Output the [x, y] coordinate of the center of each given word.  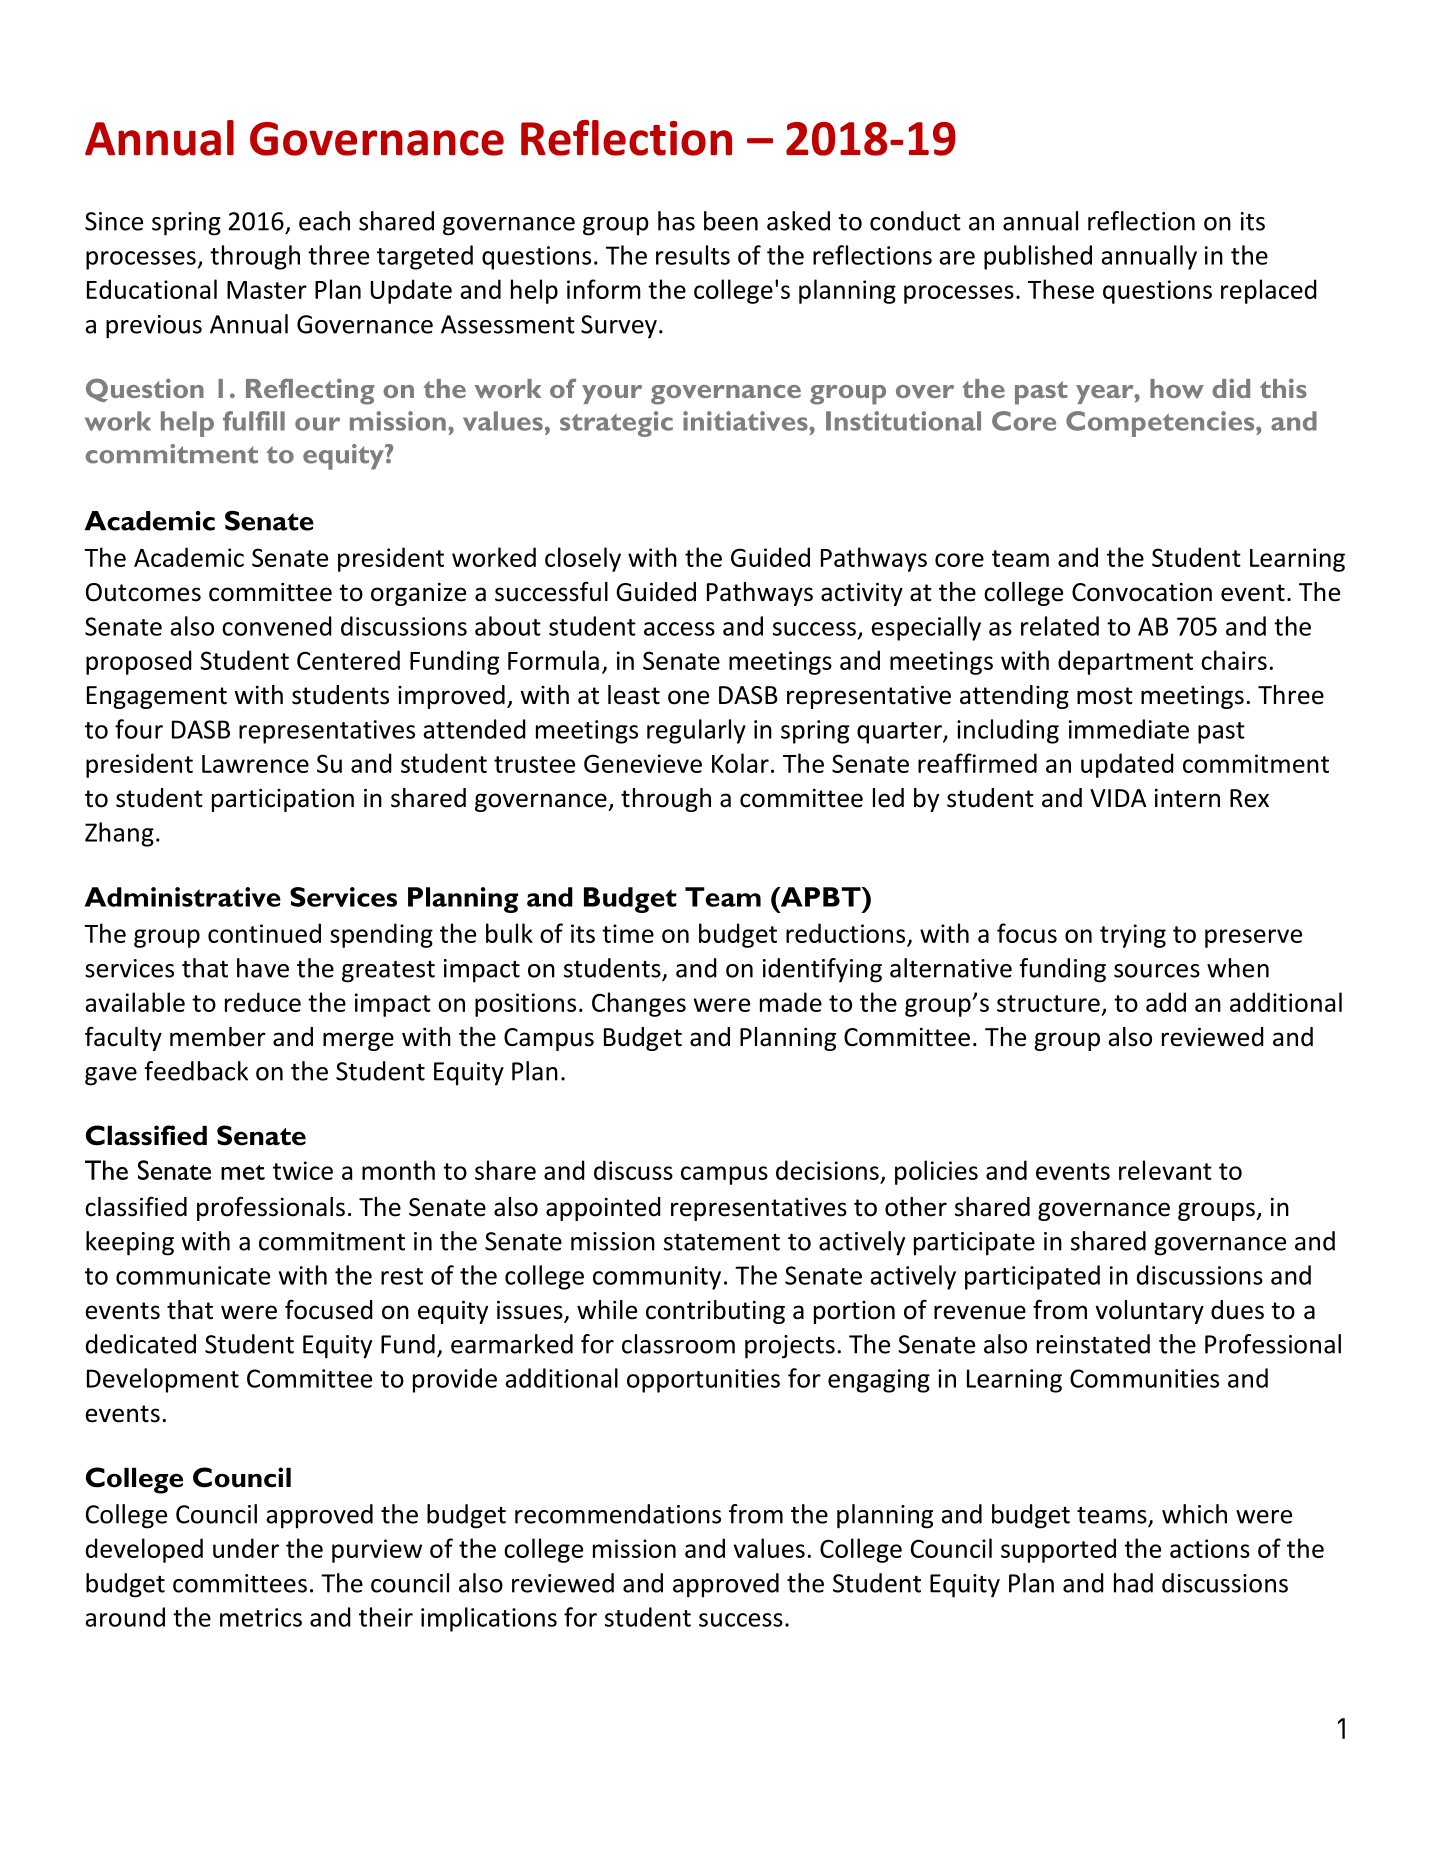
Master [267, 290]
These [1061, 289]
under [246, 1548]
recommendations [618, 1514]
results [693, 255]
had [1133, 1583]
